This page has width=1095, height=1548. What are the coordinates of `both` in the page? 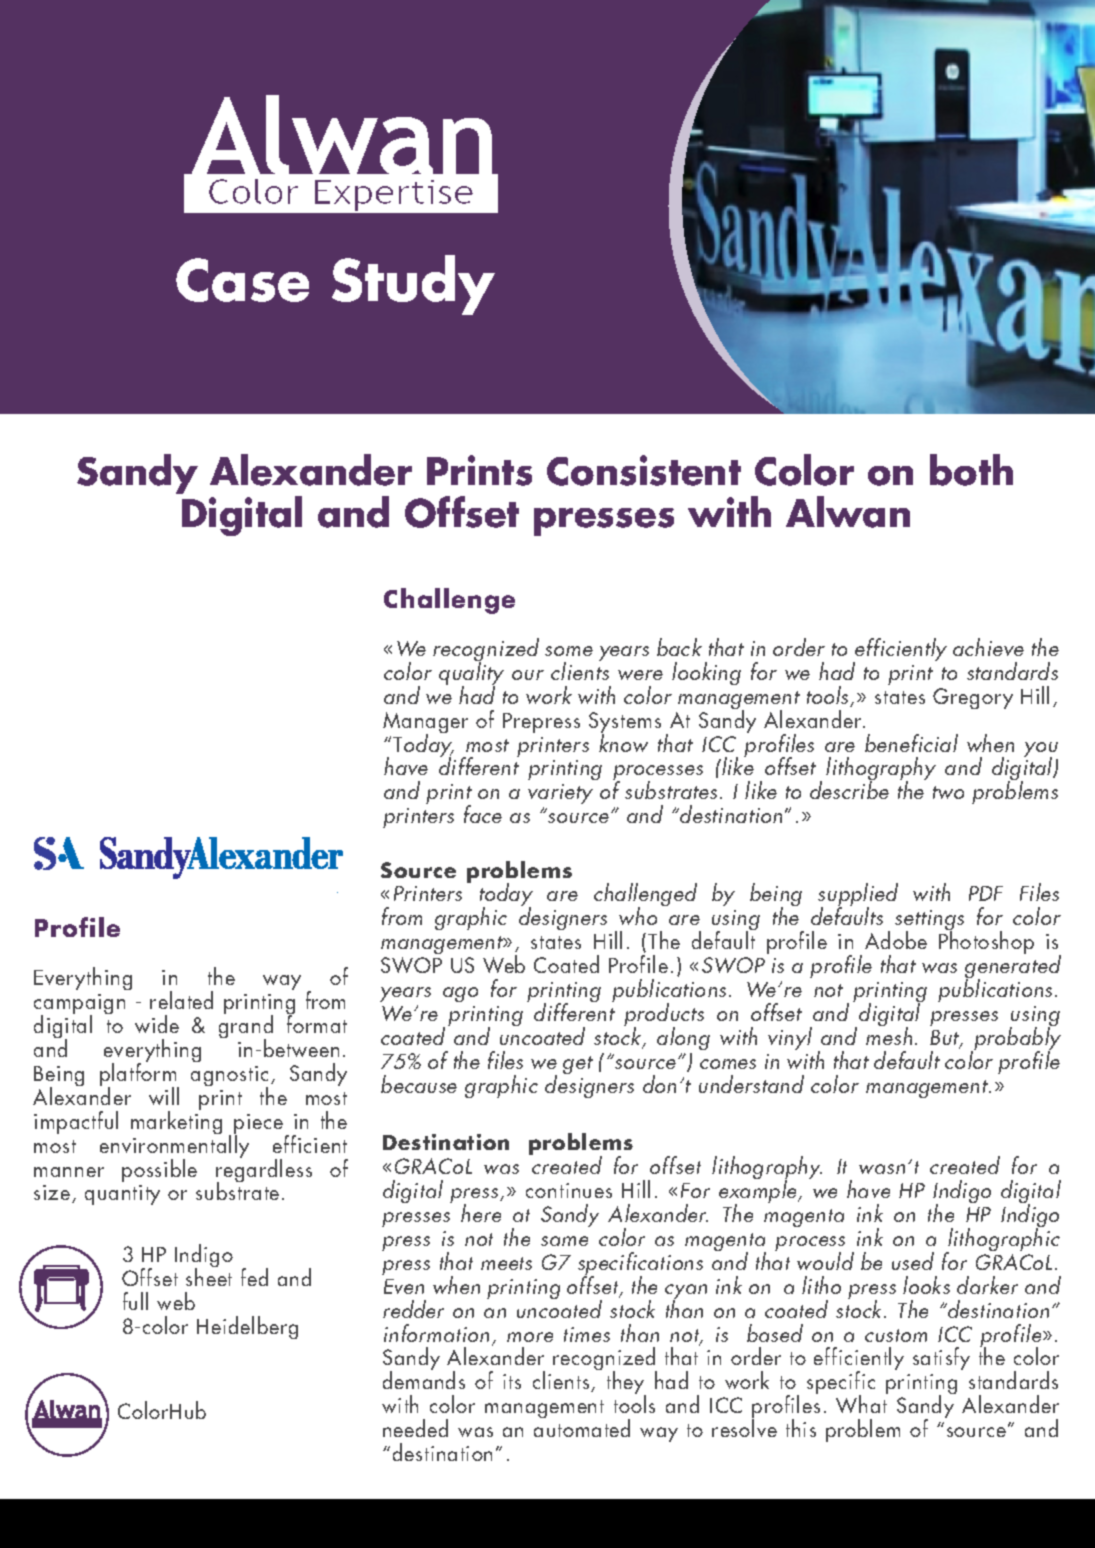 It's located at (971, 470).
